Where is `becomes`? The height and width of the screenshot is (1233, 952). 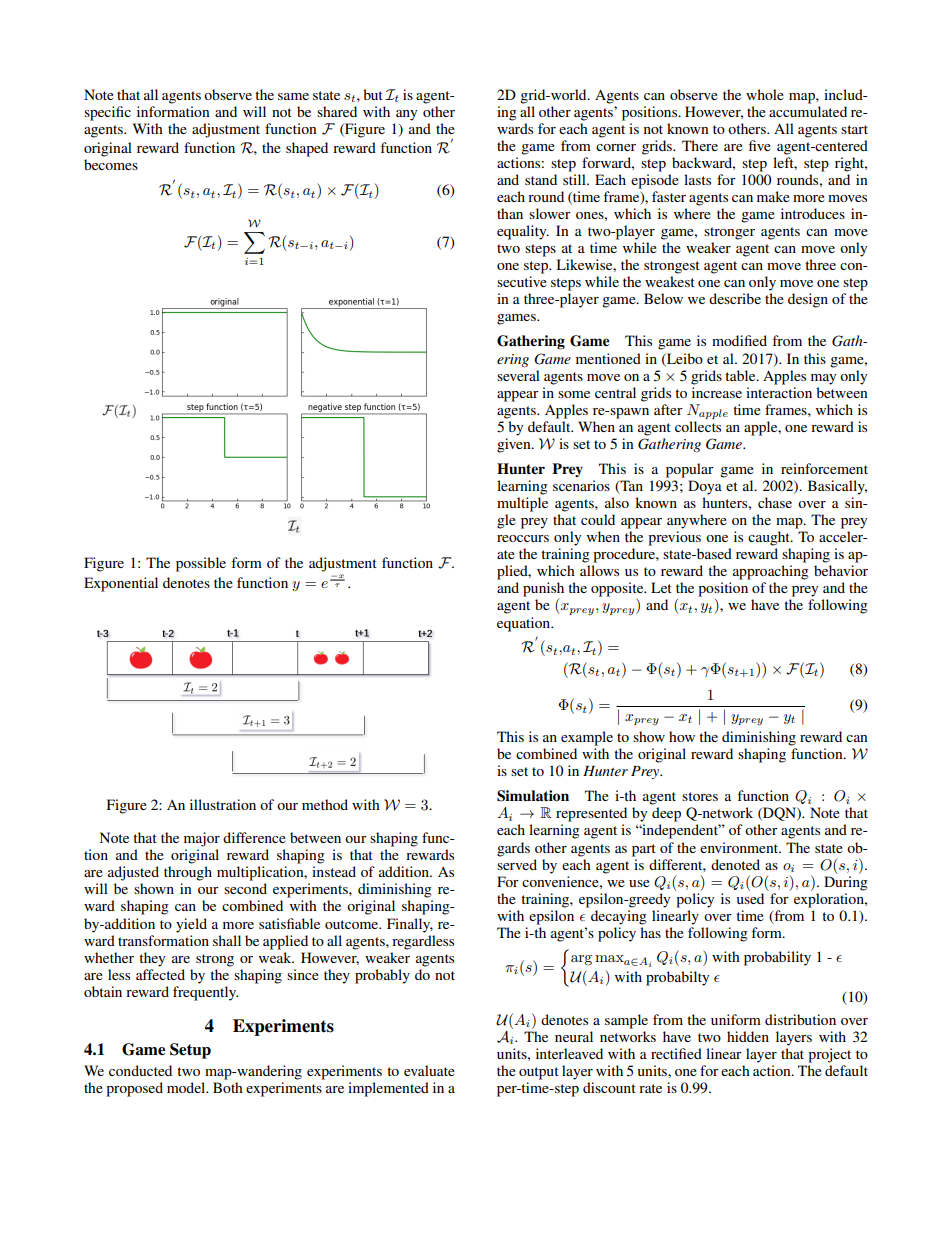
becomes is located at coordinates (111, 164).
